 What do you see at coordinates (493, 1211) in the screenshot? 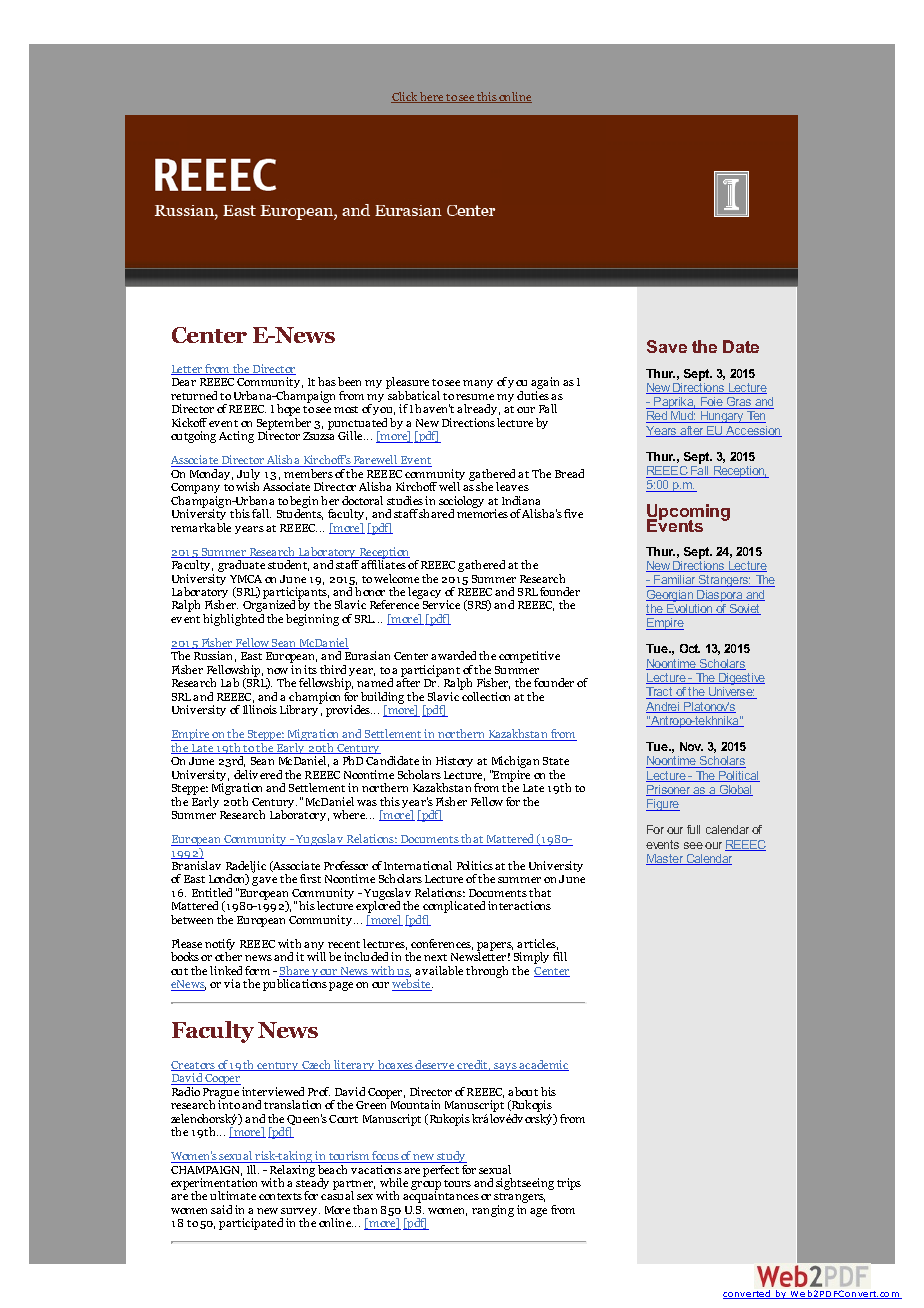
I see `ranging` at bounding box center [493, 1211].
